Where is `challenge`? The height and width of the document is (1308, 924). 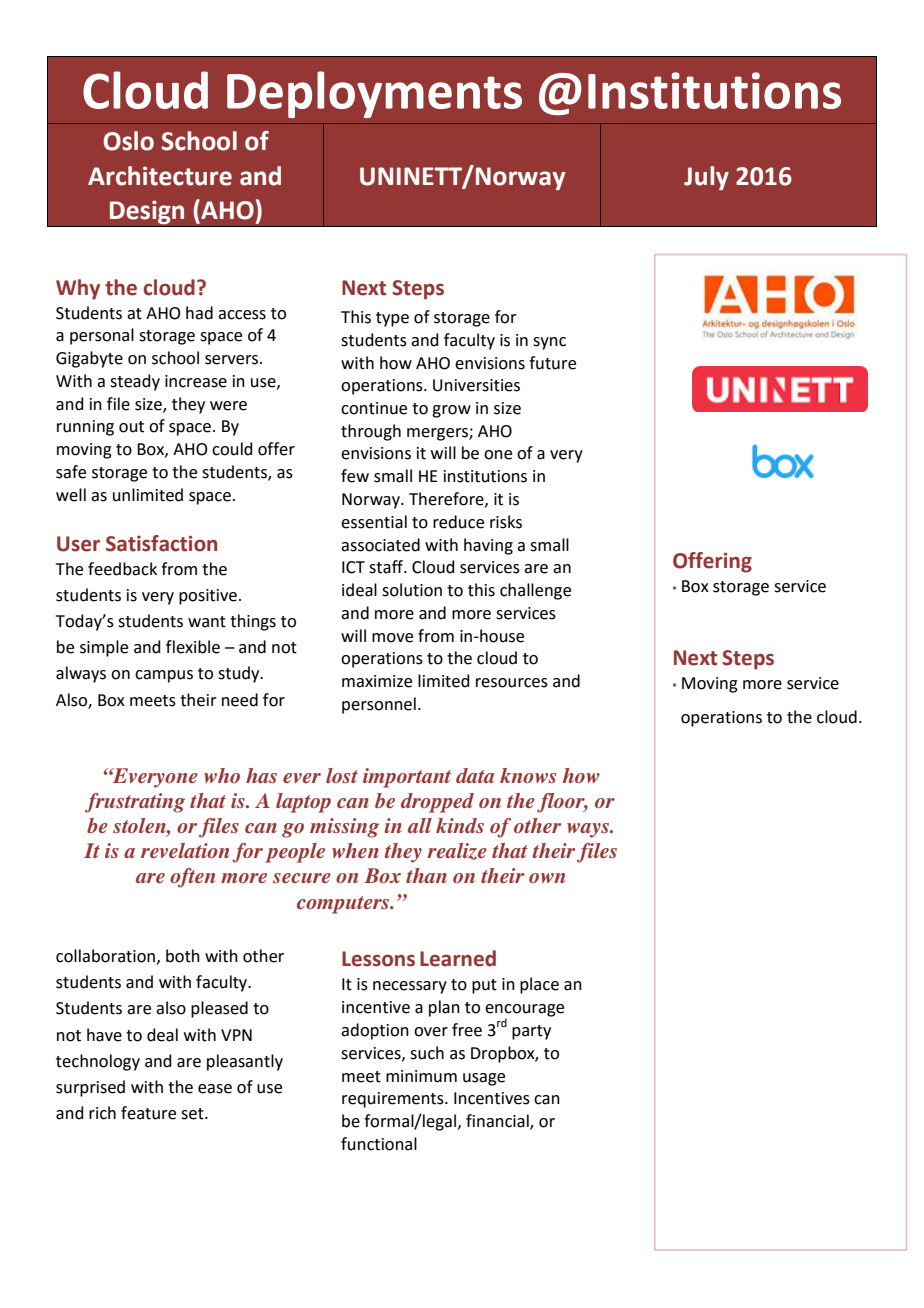
challenge is located at coordinates (535, 591).
